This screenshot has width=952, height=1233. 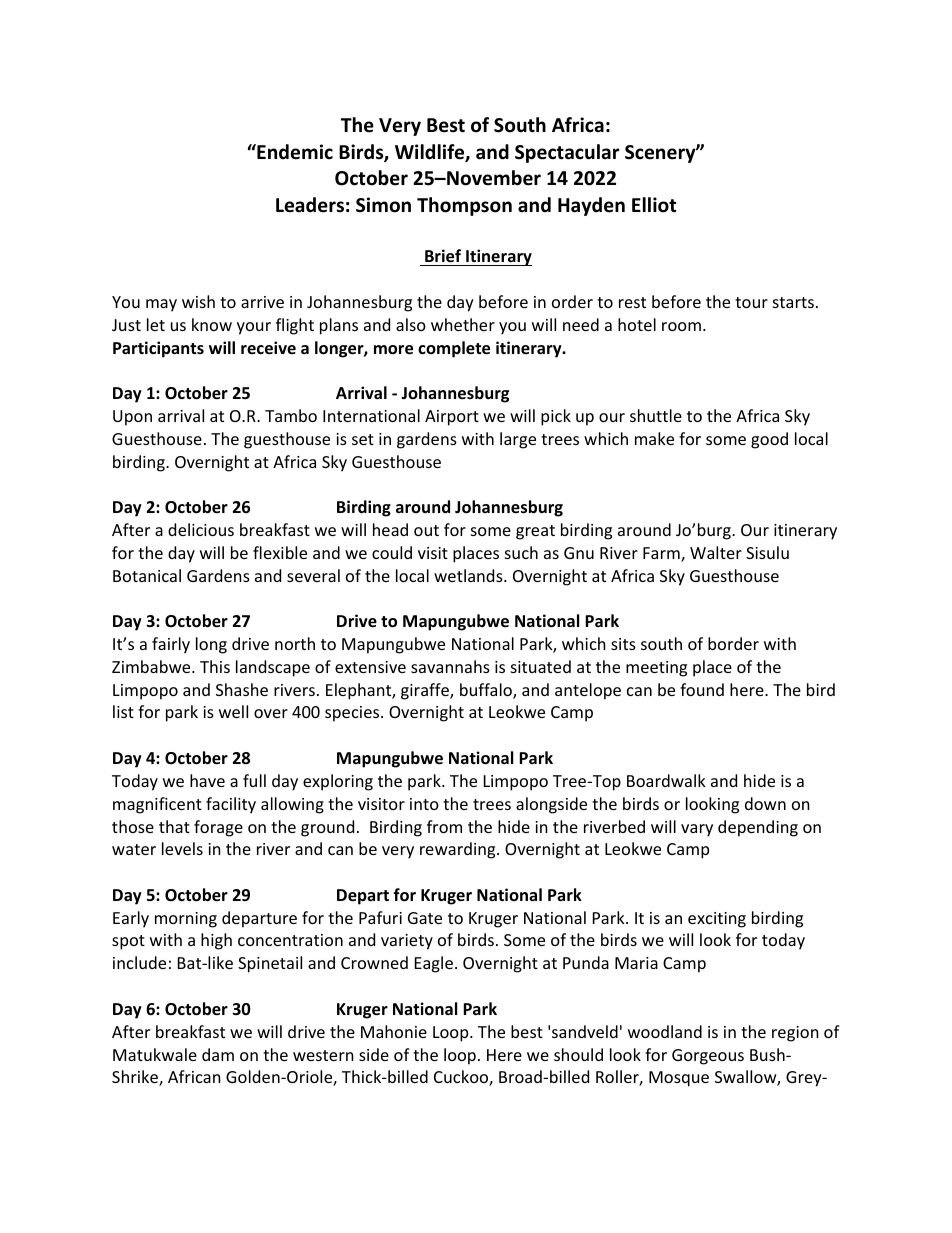 What do you see at coordinates (218, 828) in the screenshot?
I see `forage` at bounding box center [218, 828].
